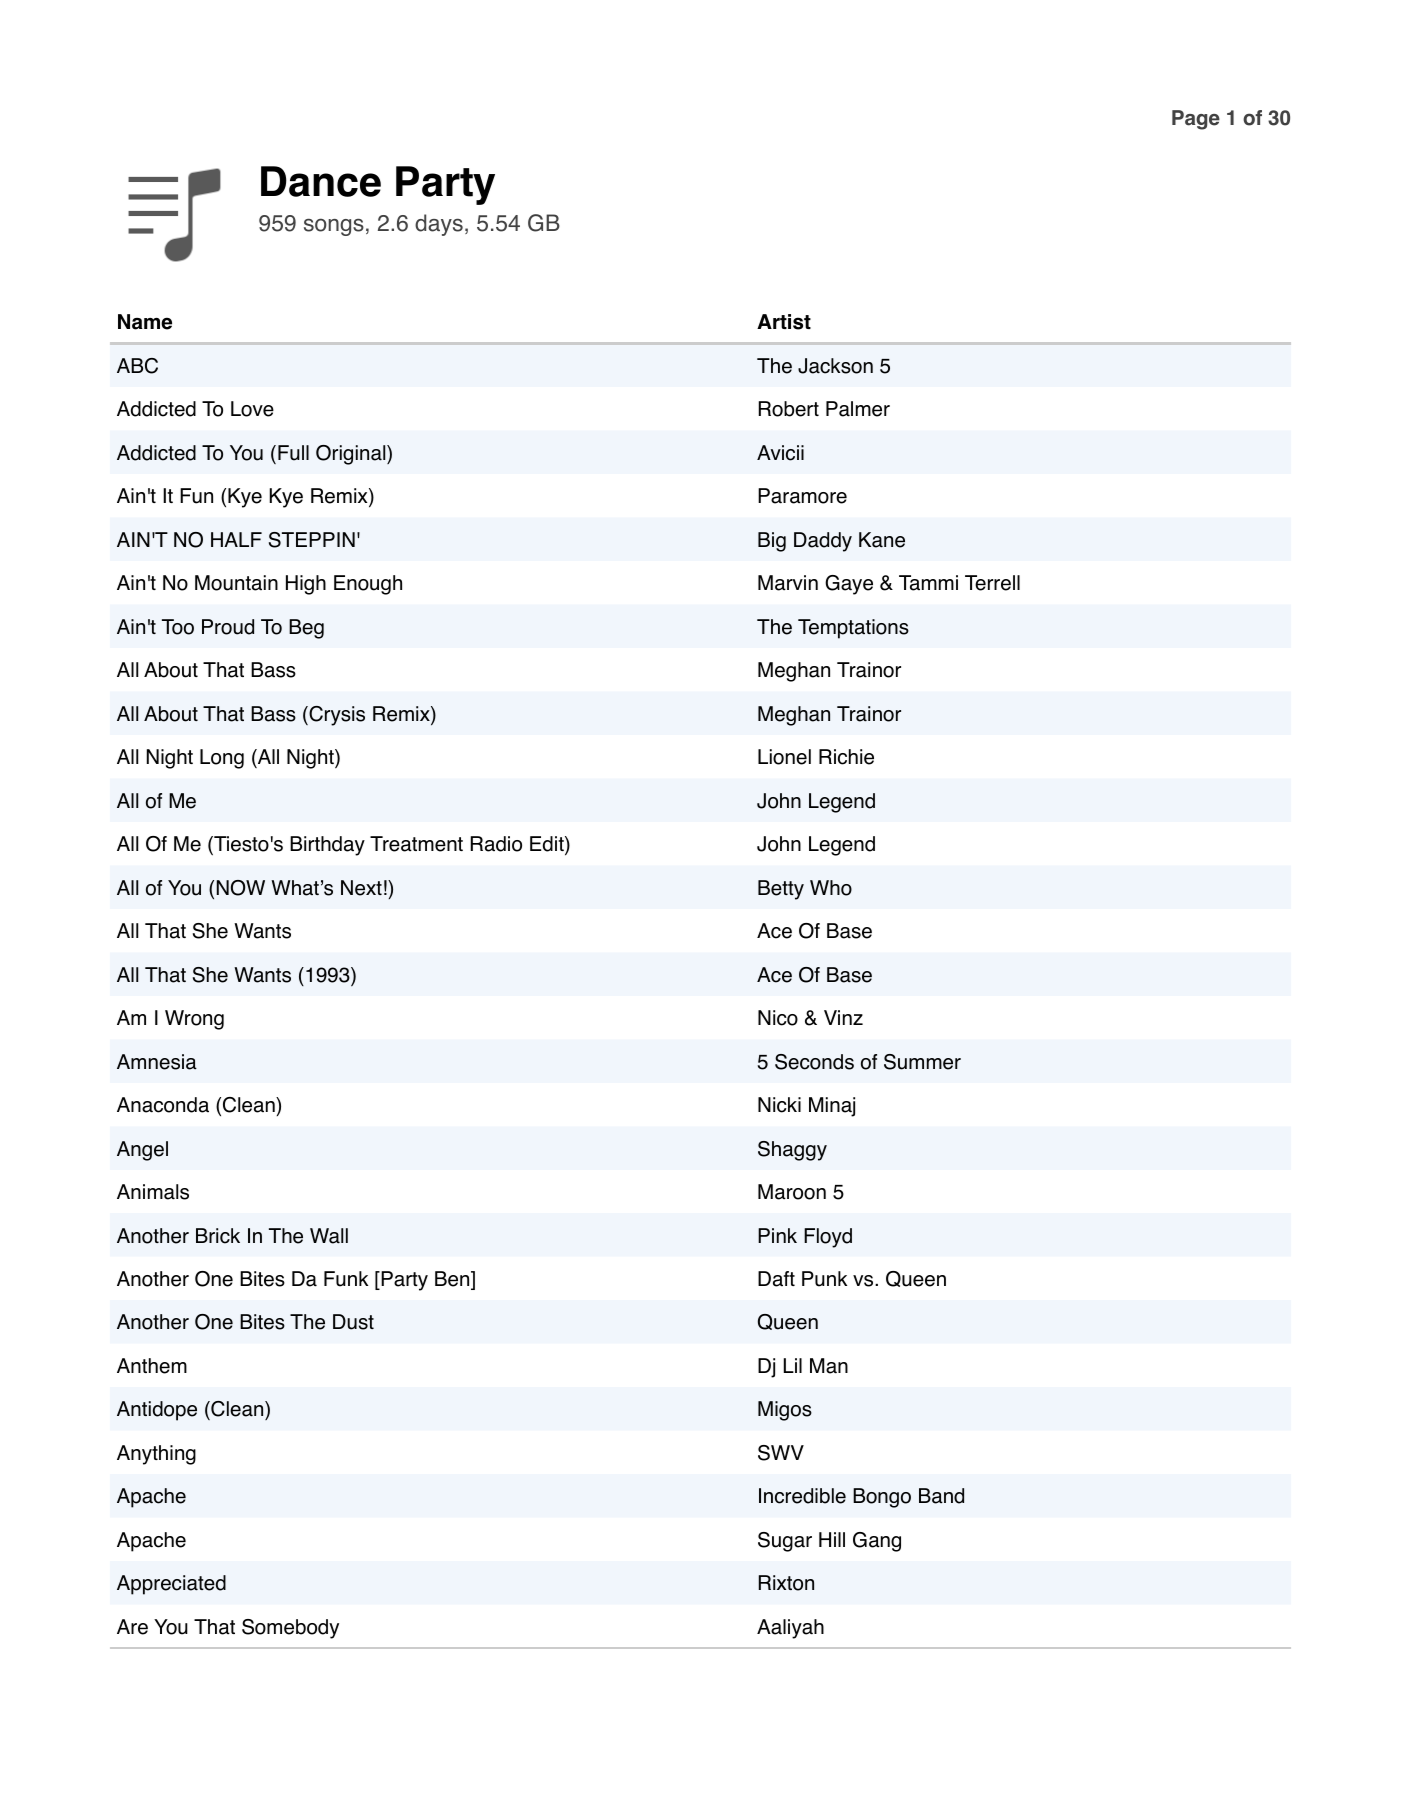 Image resolution: width=1401 pixels, height=1813 pixels. I want to click on Anaconda, so click(163, 1105).
